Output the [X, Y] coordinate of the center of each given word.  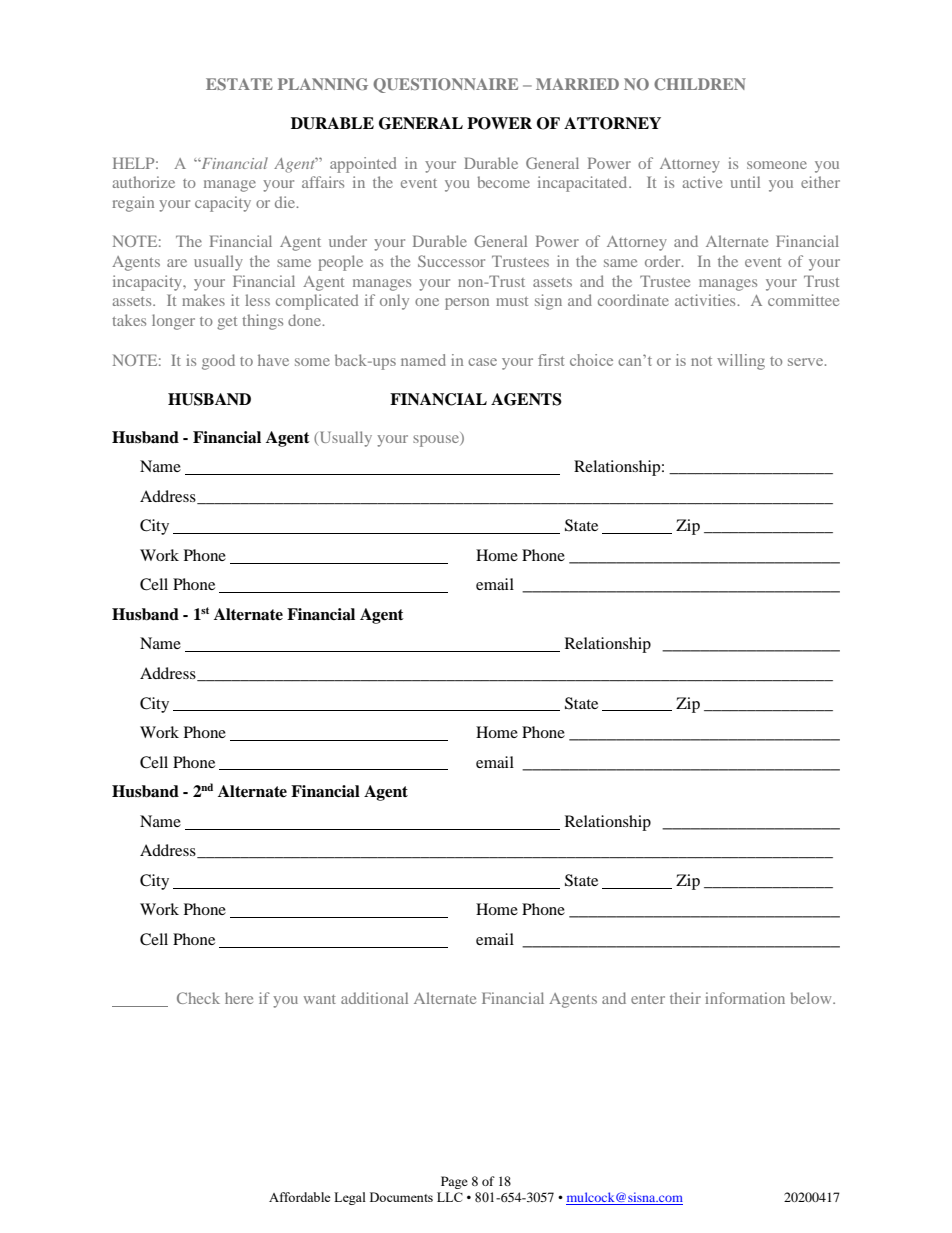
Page [454, 1182]
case [482, 362]
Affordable [300, 1197]
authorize [144, 182]
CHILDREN [700, 84]
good [218, 362]
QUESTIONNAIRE [445, 85]
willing [741, 362]
